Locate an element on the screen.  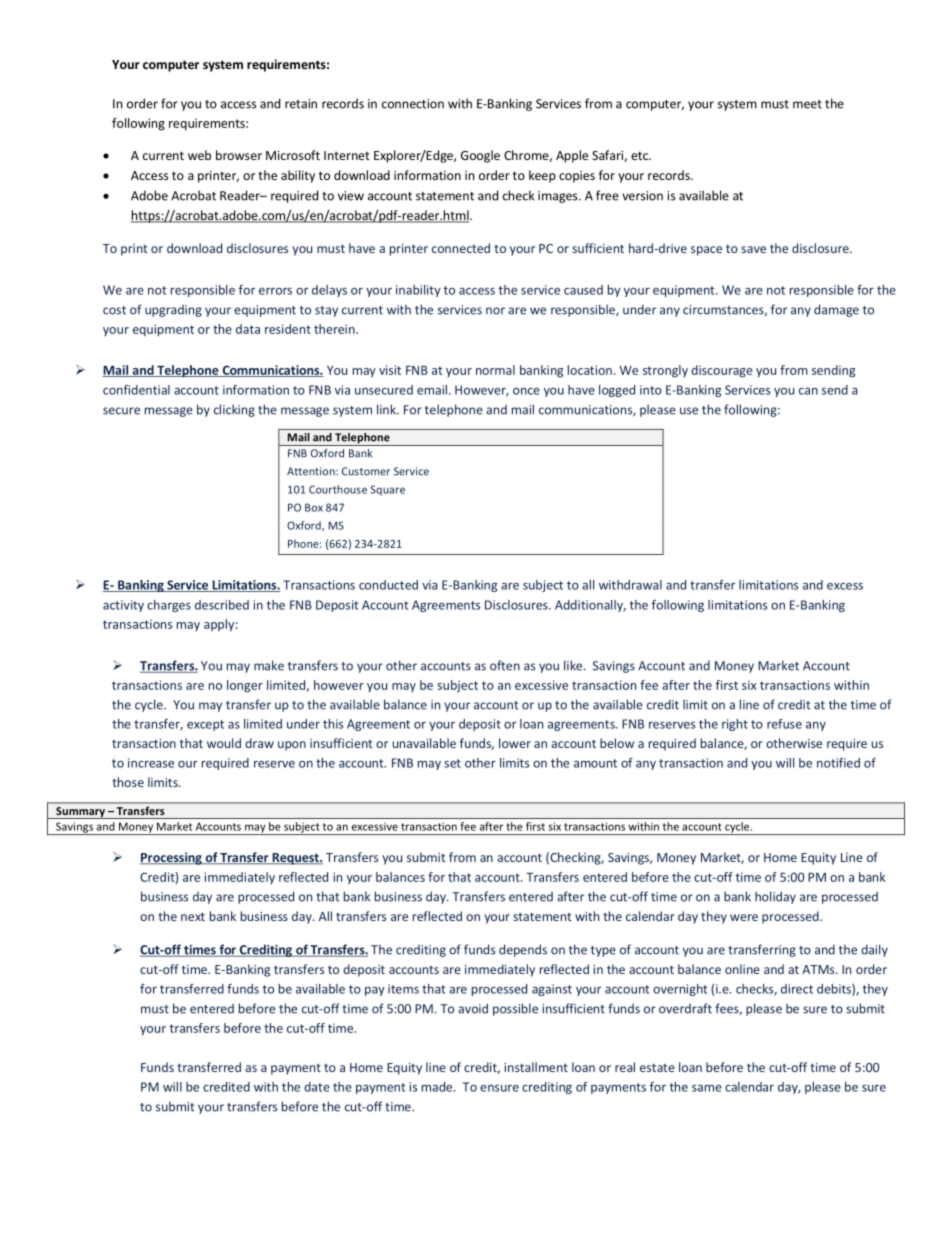
Google is located at coordinates (480, 156).
